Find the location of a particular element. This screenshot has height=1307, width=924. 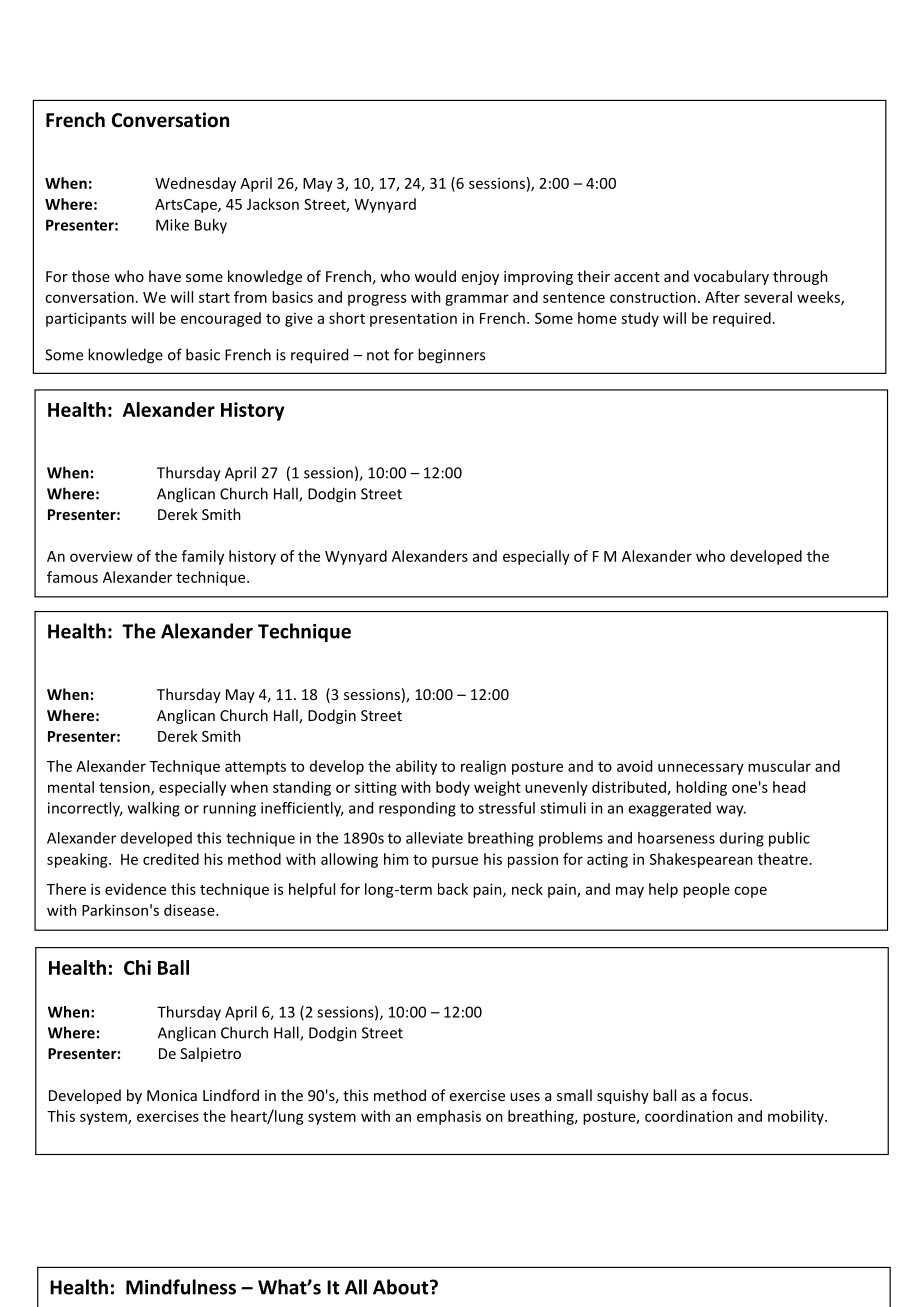

family is located at coordinates (203, 557).
